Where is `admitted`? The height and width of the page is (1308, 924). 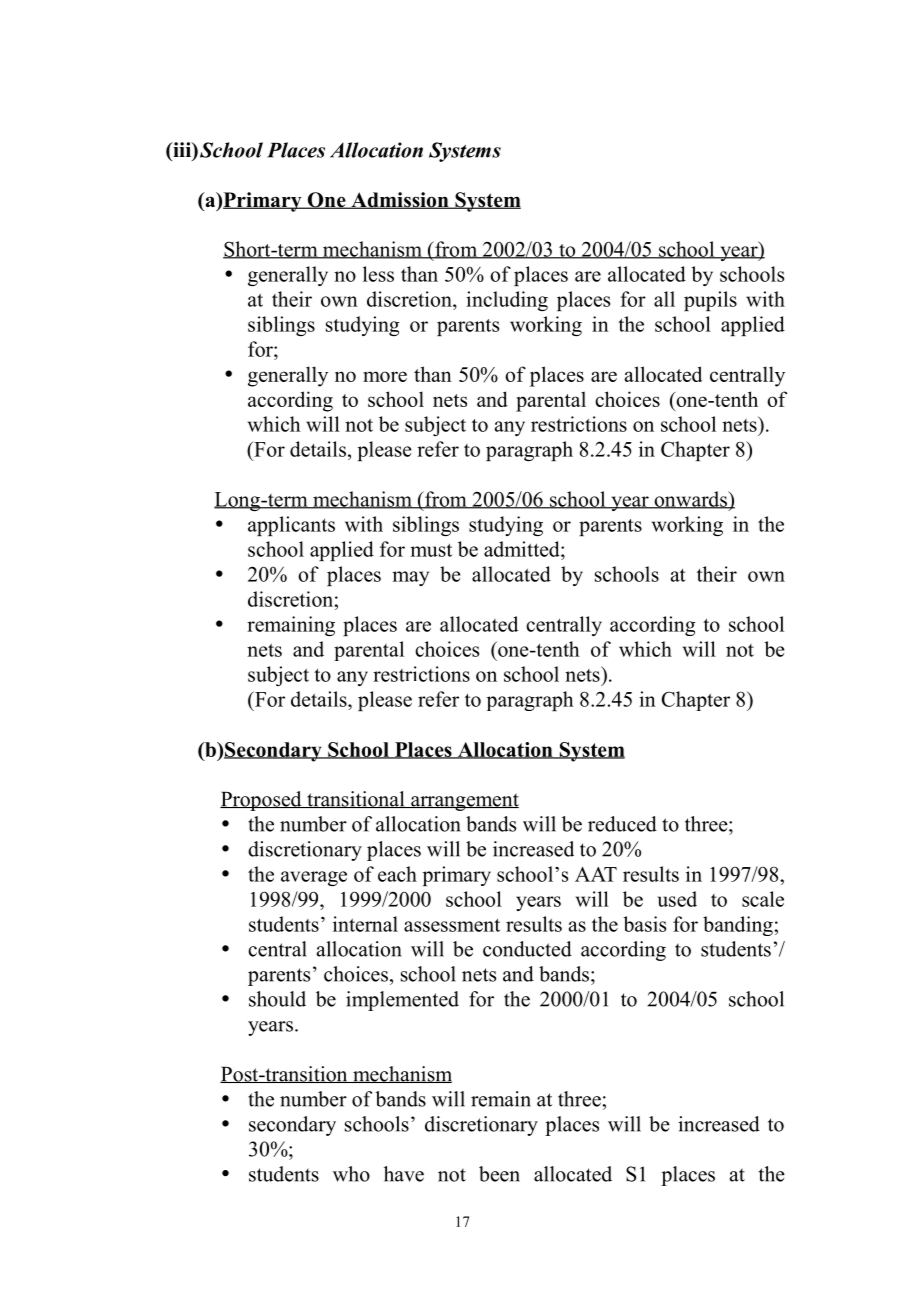
admitted is located at coordinates (523, 549).
